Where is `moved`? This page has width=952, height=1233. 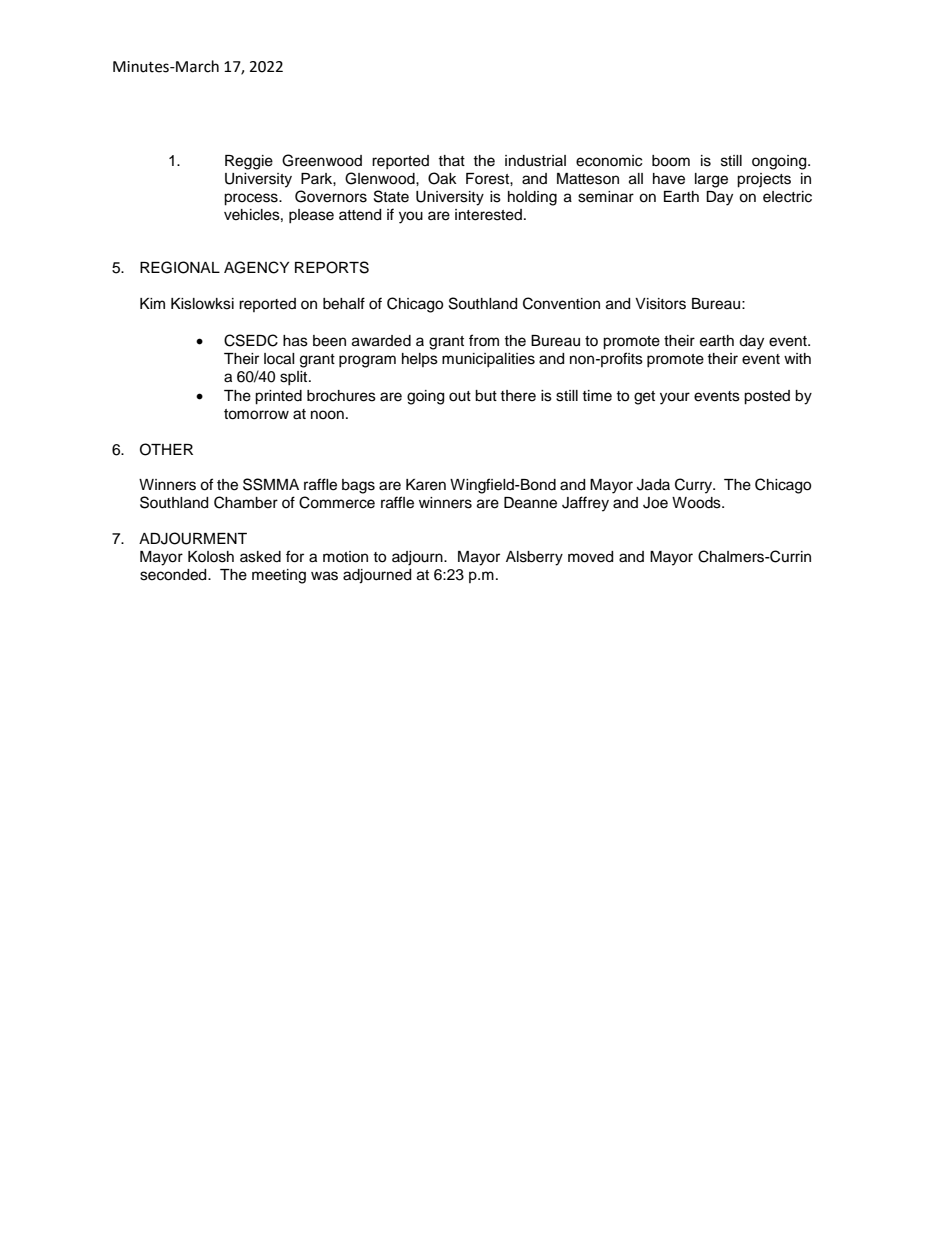 moved is located at coordinates (590, 557).
